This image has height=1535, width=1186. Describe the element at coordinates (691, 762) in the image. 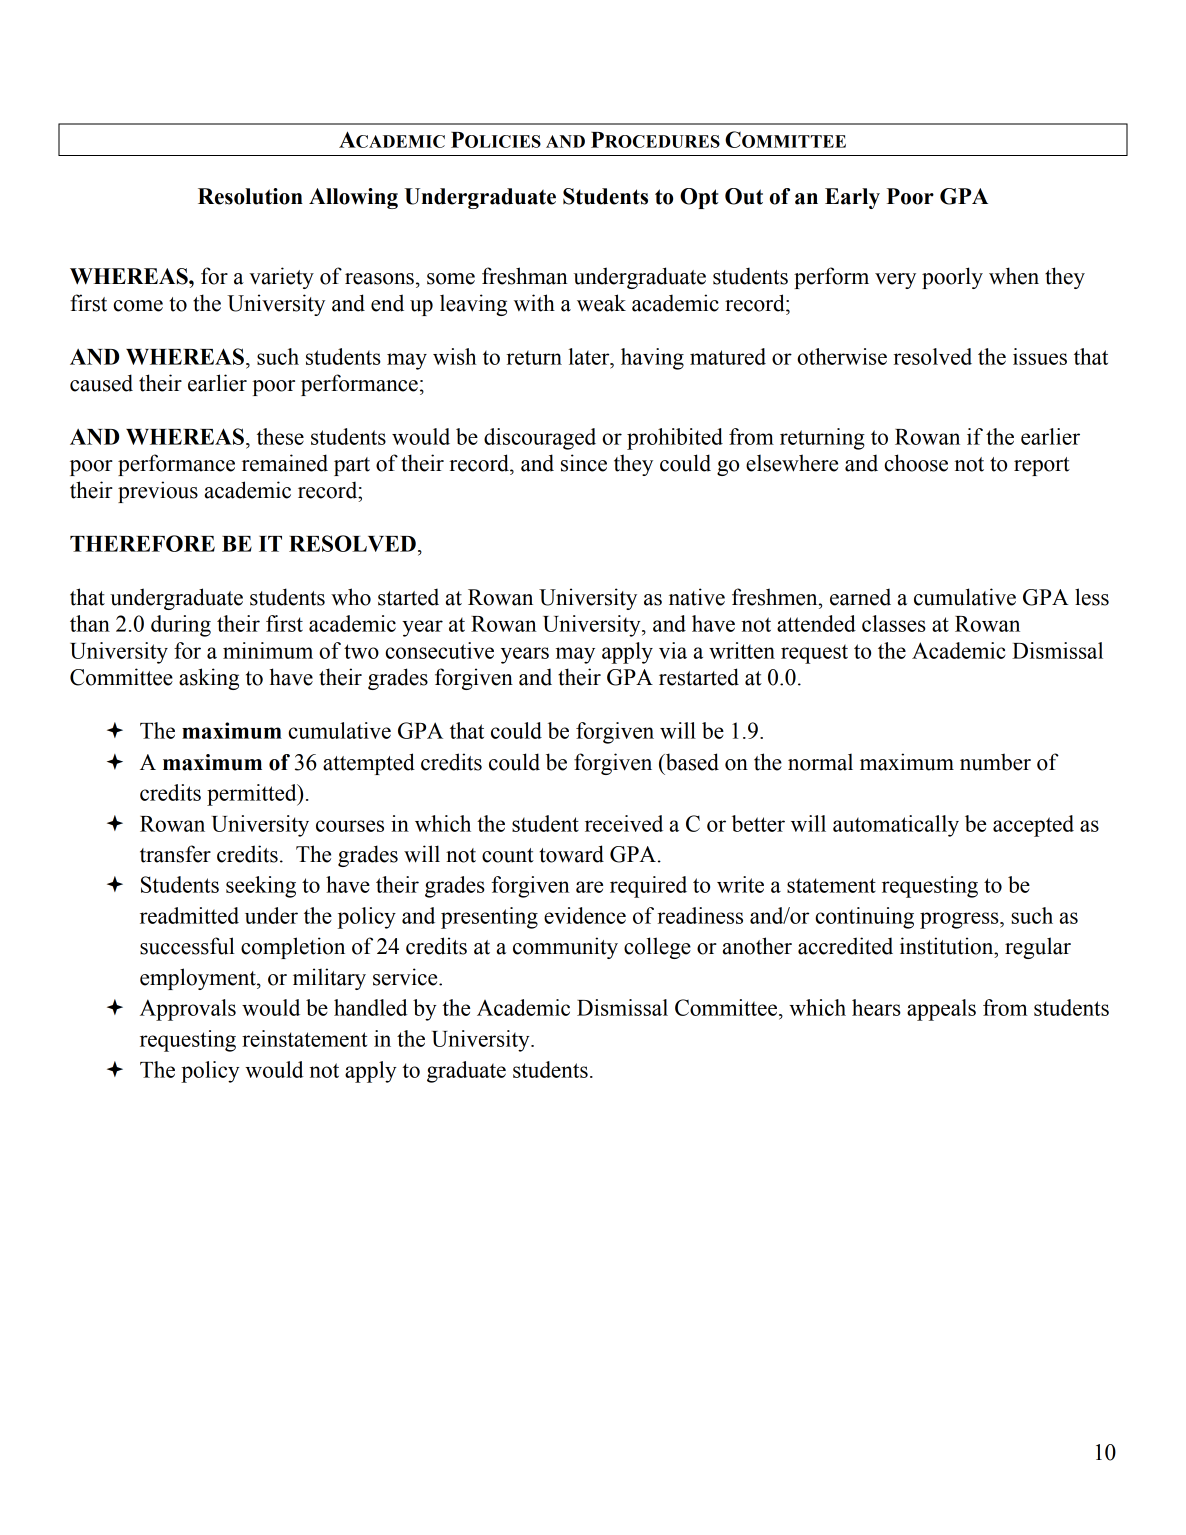

I see `based` at that location.
